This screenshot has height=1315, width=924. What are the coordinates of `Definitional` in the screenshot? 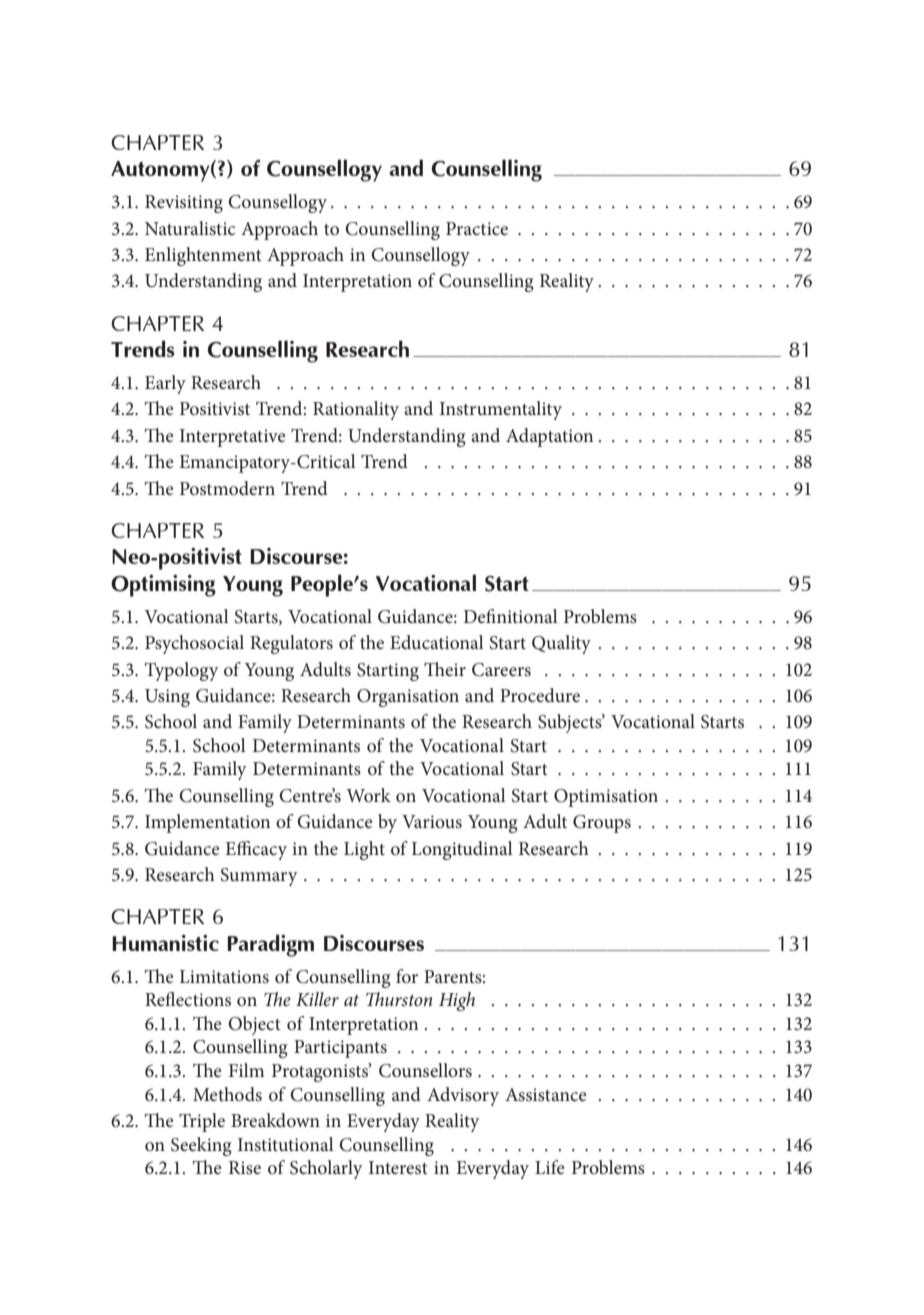 It's located at (510, 616).
